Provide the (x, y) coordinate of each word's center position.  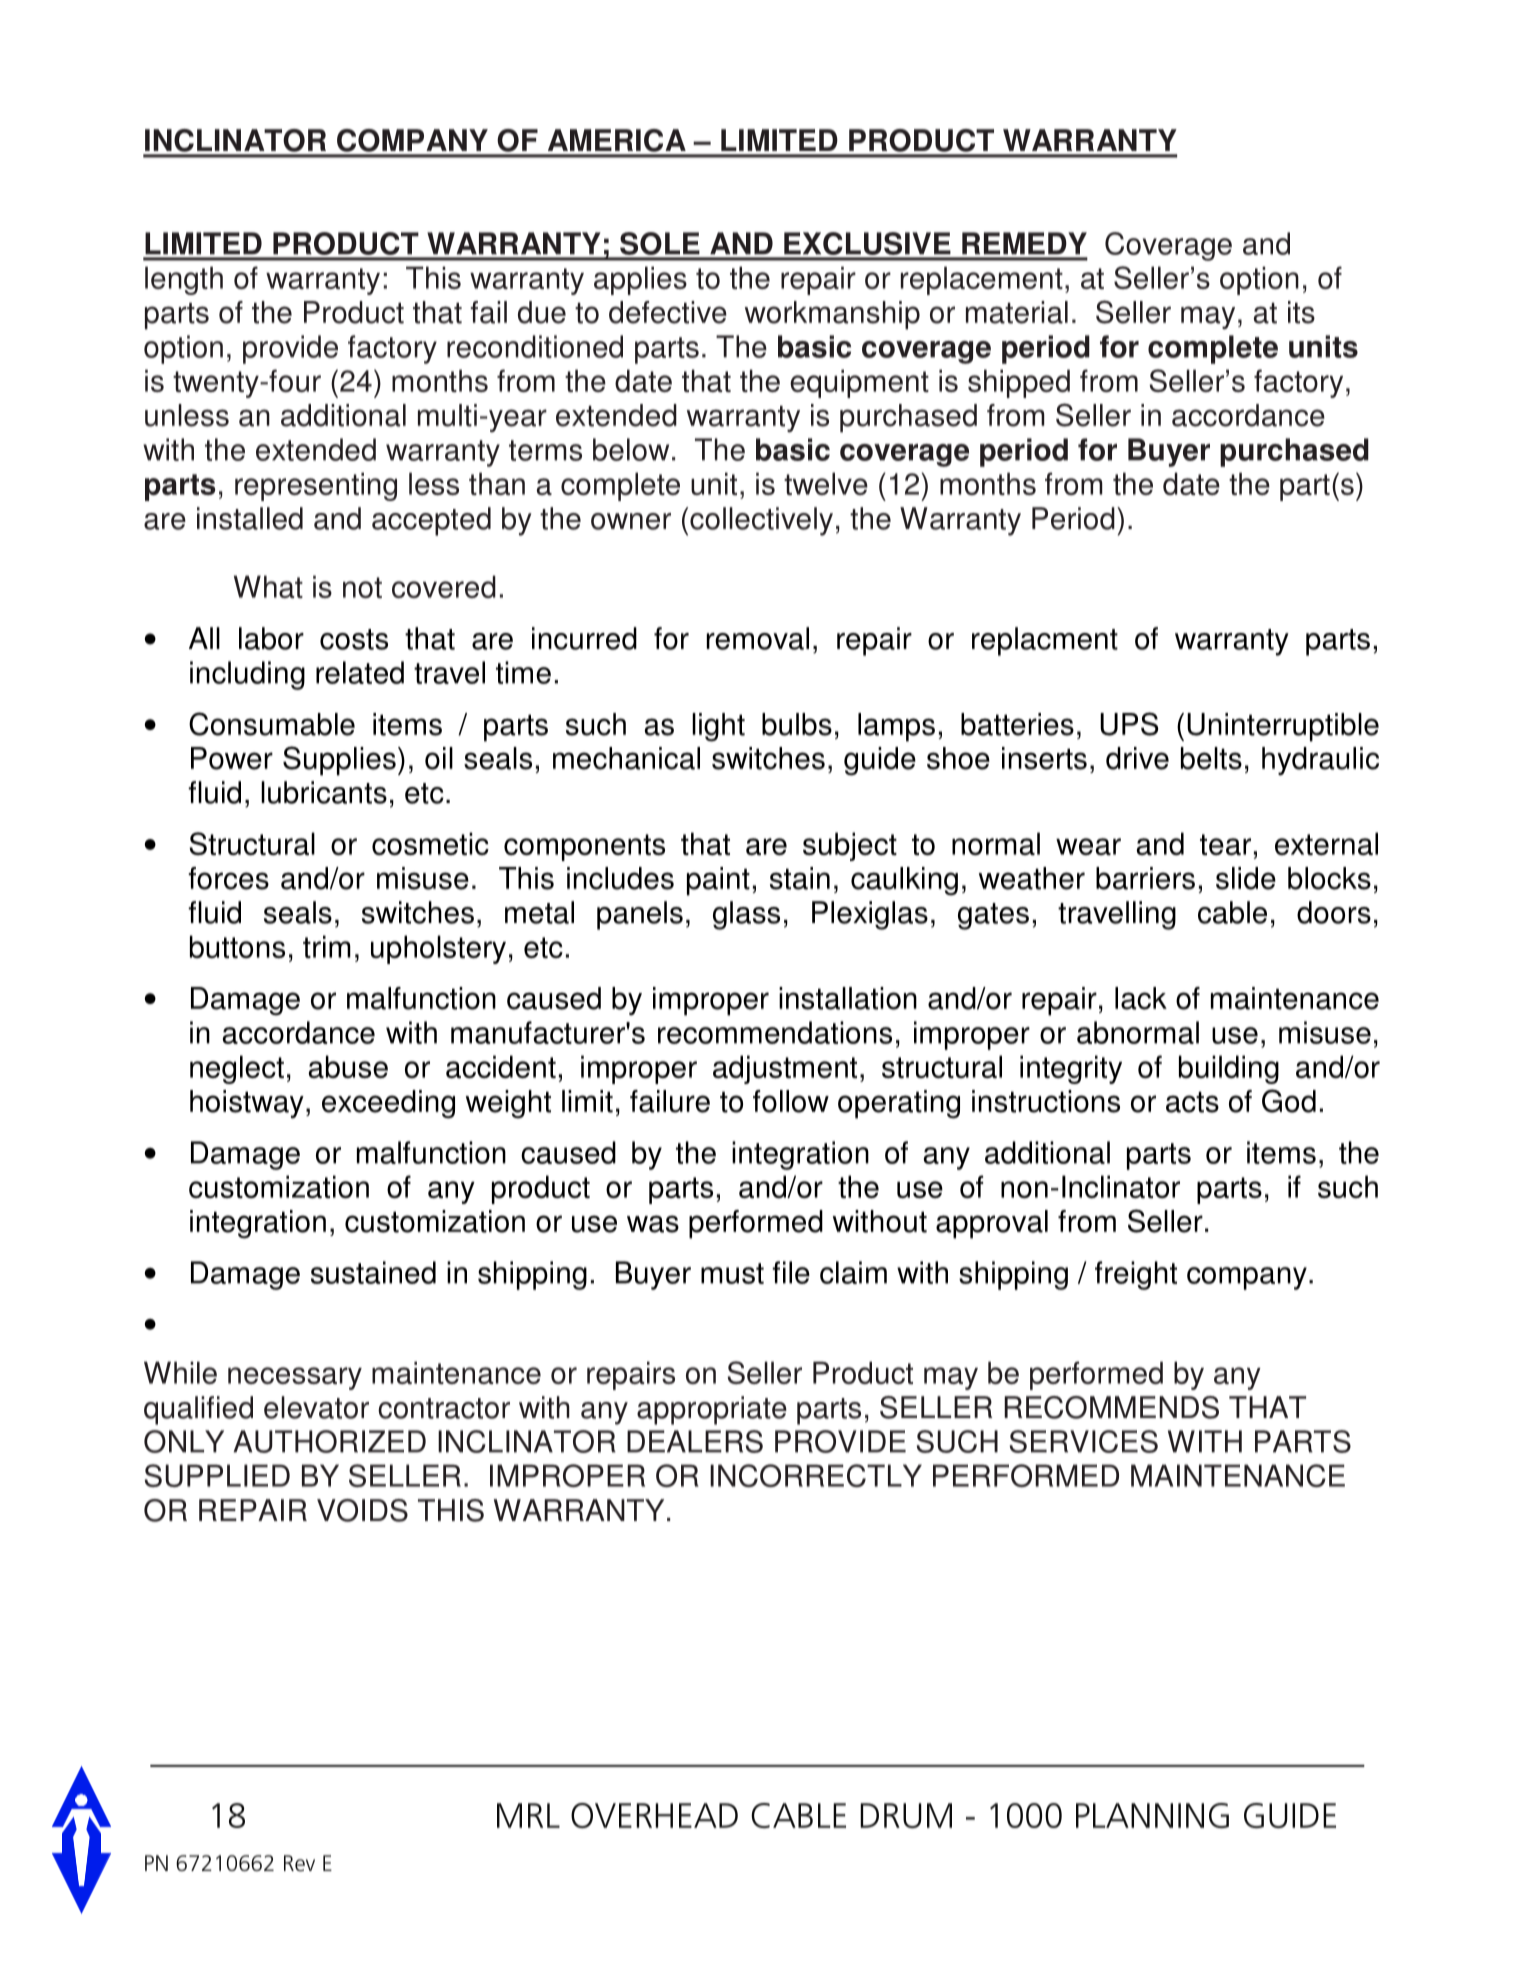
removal (758, 638)
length (184, 280)
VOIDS (362, 1510)
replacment (1045, 641)
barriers (1145, 878)
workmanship (832, 315)
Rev (299, 1863)
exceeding (388, 1104)
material (1017, 312)
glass (746, 915)
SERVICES (1084, 1441)
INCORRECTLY (816, 1475)
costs (354, 639)
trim (327, 946)
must (732, 1273)
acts (1192, 1102)
